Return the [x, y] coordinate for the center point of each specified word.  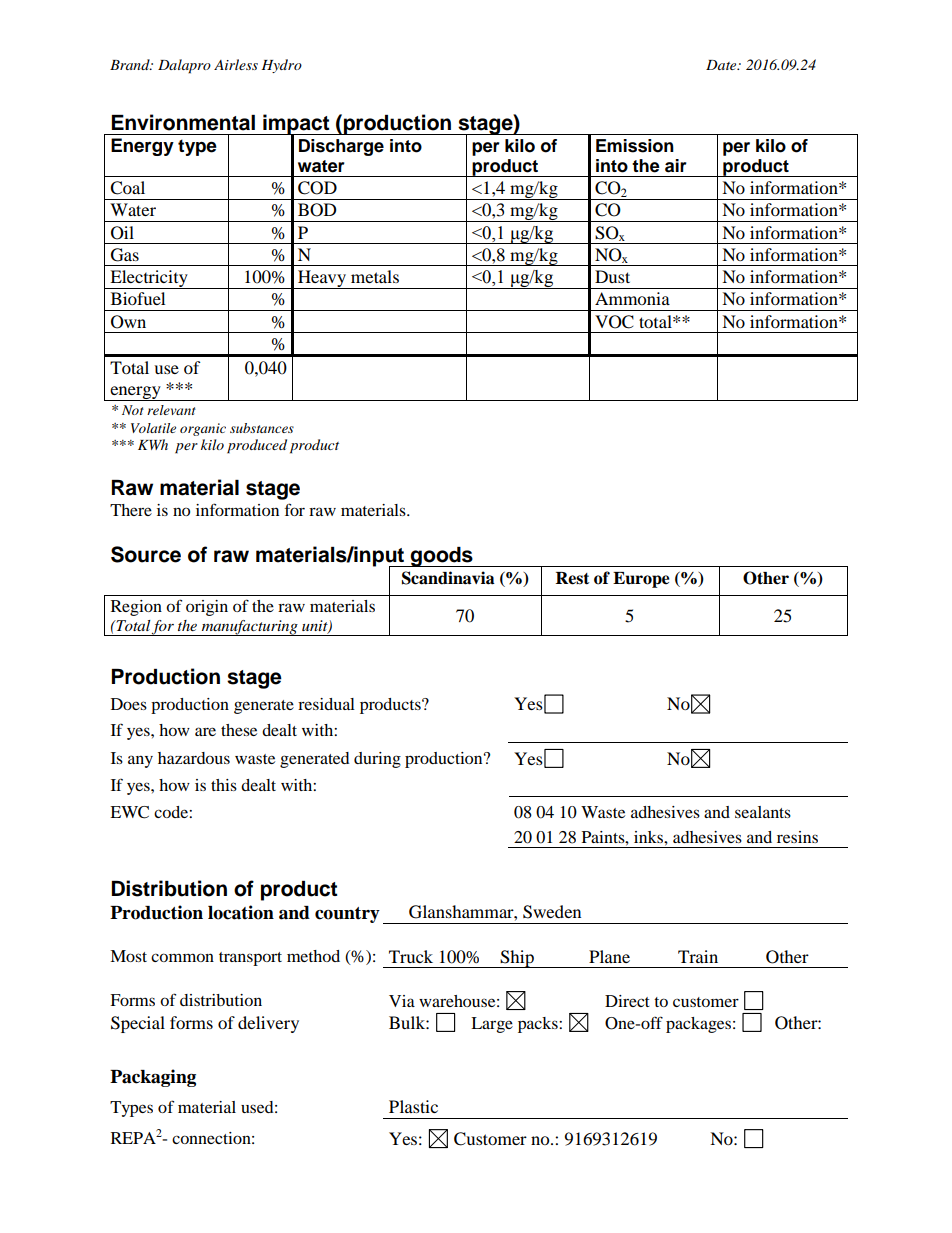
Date [722, 65]
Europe [641, 580]
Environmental [183, 122]
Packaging [153, 1078]
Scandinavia [448, 578]
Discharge [341, 147]
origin [207, 608]
